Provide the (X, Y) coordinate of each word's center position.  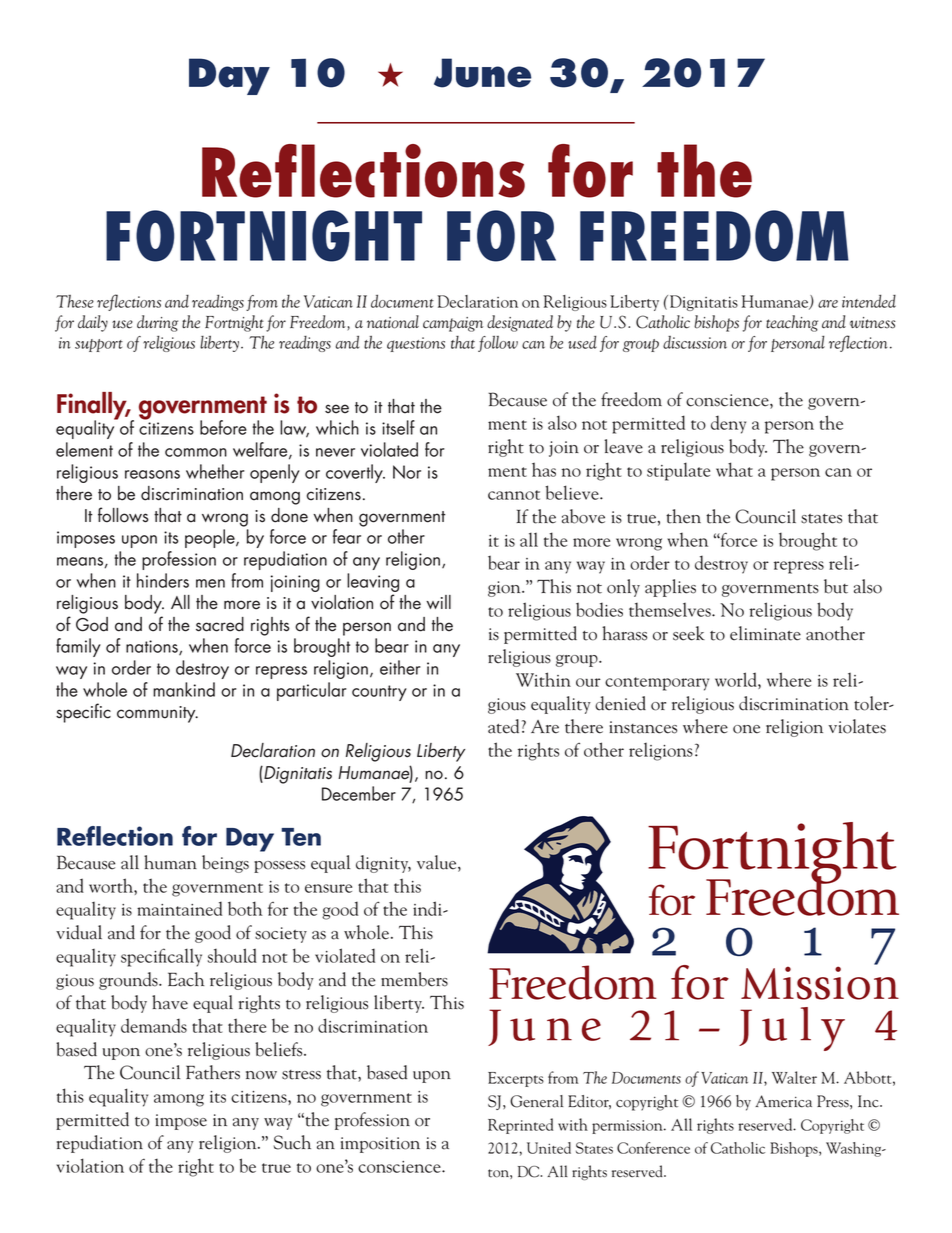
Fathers (213, 1072)
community (157, 714)
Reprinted (520, 1126)
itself (398, 427)
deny (728, 424)
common (196, 452)
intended (869, 301)
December (359, 793)
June (482, 73)
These (75, 301)
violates (857, 726)
